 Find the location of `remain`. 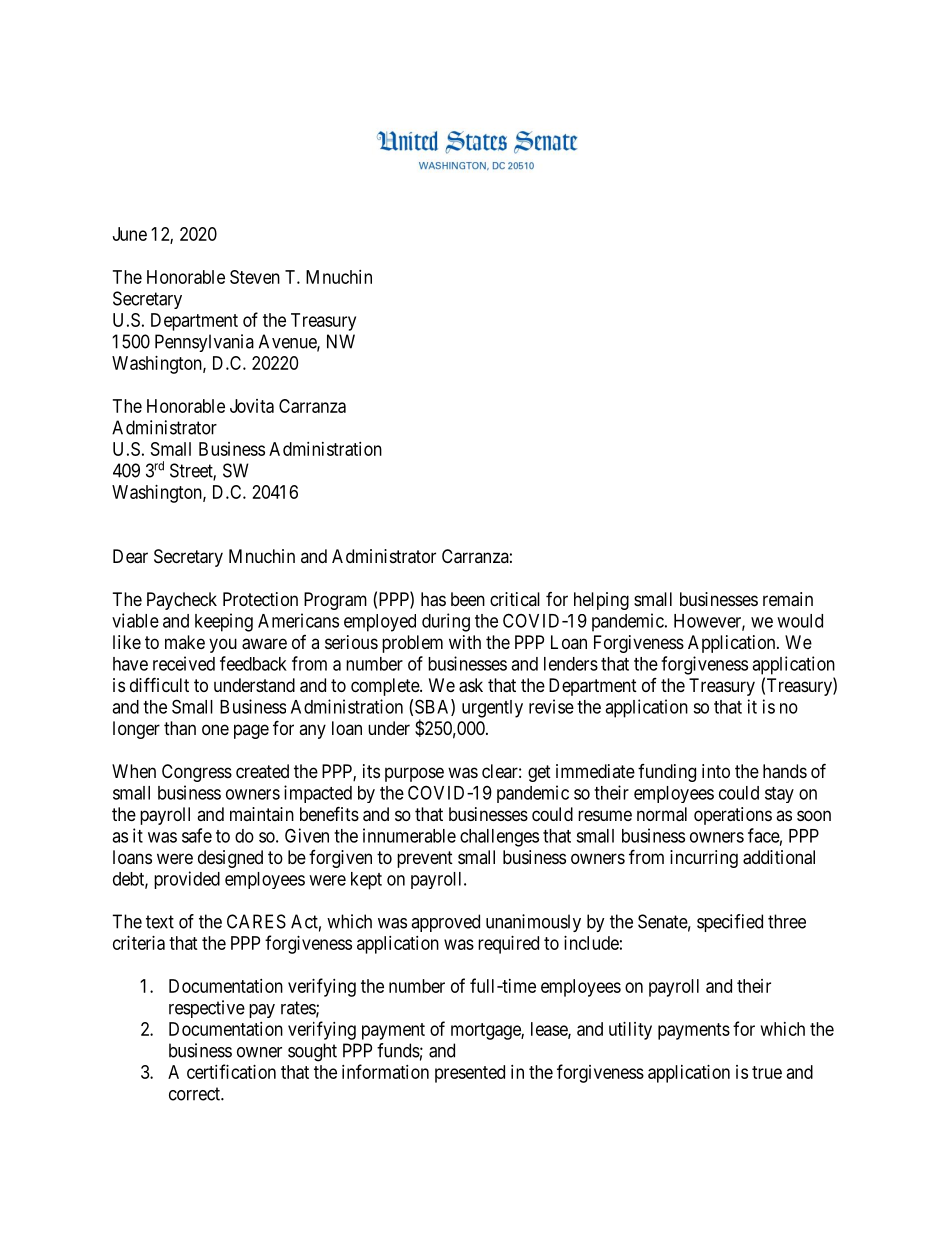

remain is located at coordinates (788, 599).
